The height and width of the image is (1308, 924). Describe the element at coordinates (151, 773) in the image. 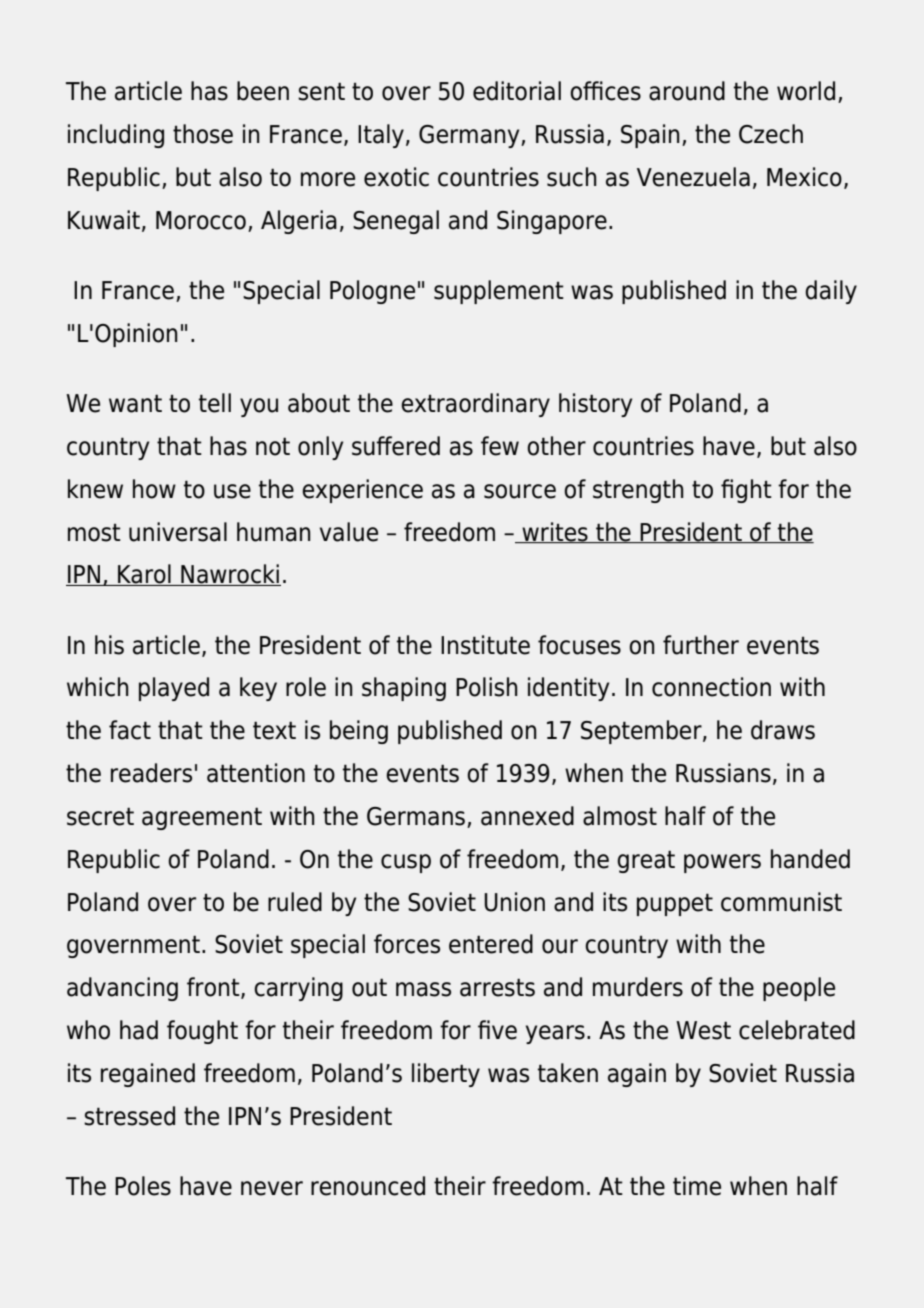

I see `readers` at that location.
